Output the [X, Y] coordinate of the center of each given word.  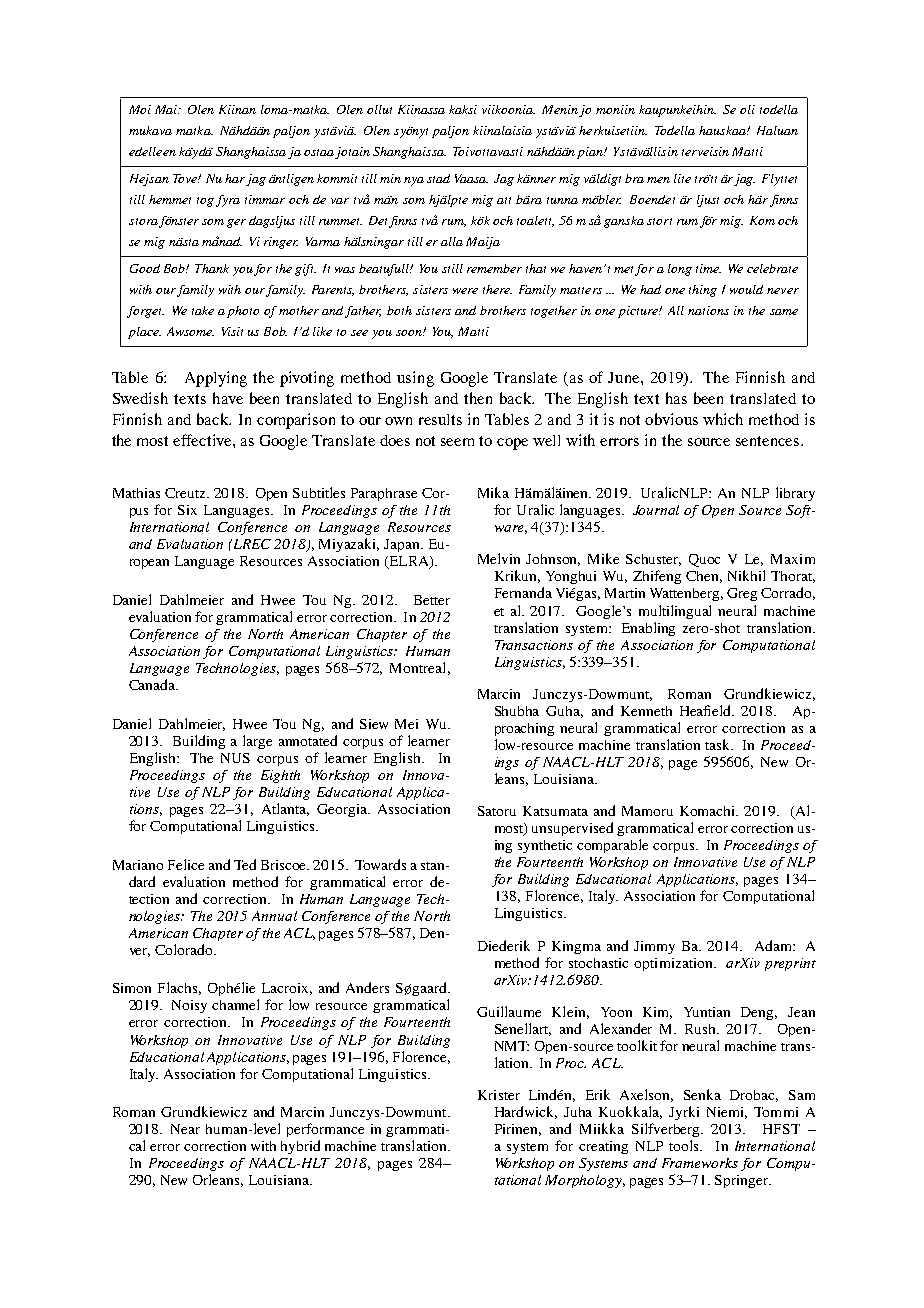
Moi [140, 109]
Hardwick [526, 1112]
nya [414, 181]
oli [747, 109]
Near [185, 1129]
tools [685, 1145]
